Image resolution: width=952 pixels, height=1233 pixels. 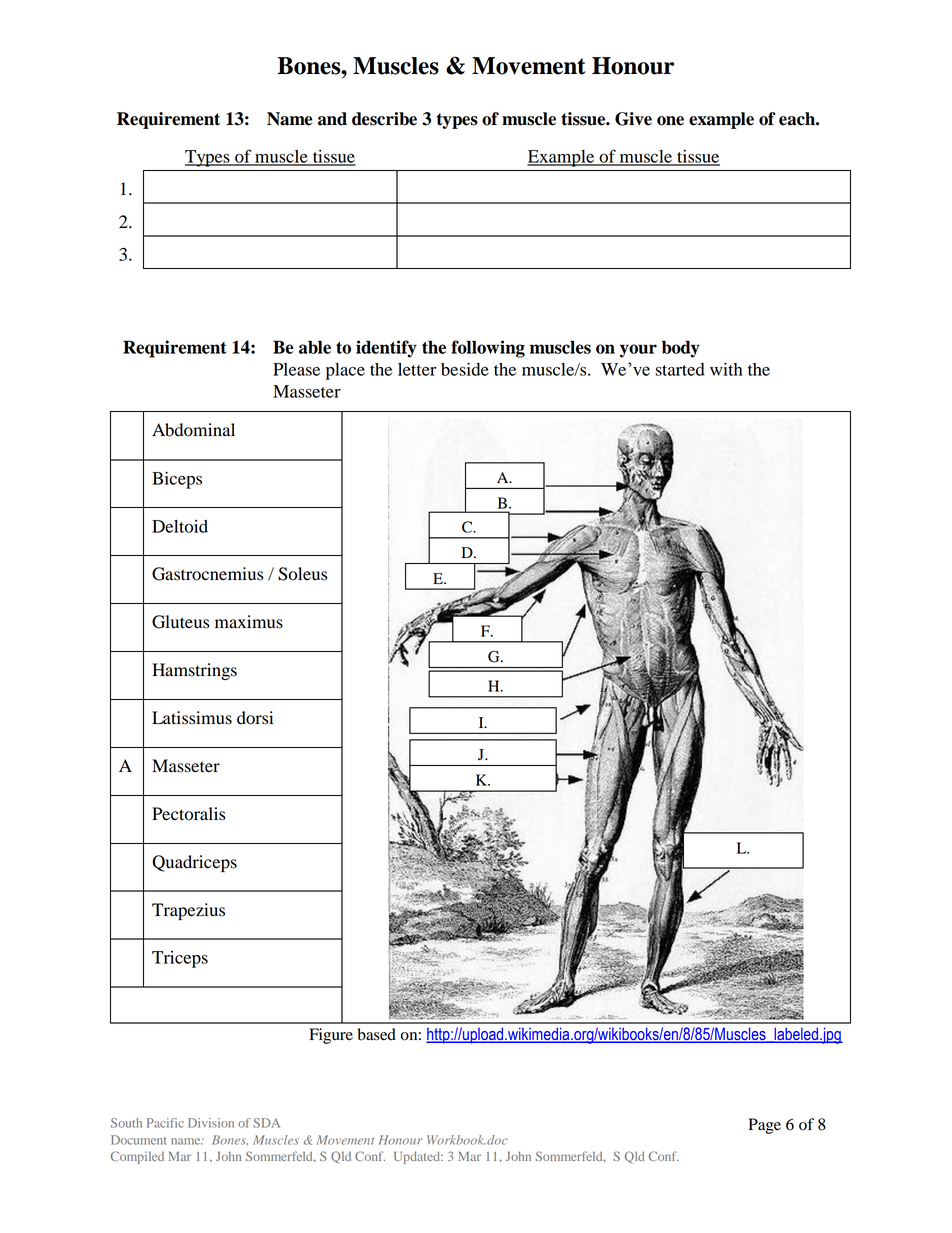 I want to click on Pectoralis, so click(x=188, y=814).
